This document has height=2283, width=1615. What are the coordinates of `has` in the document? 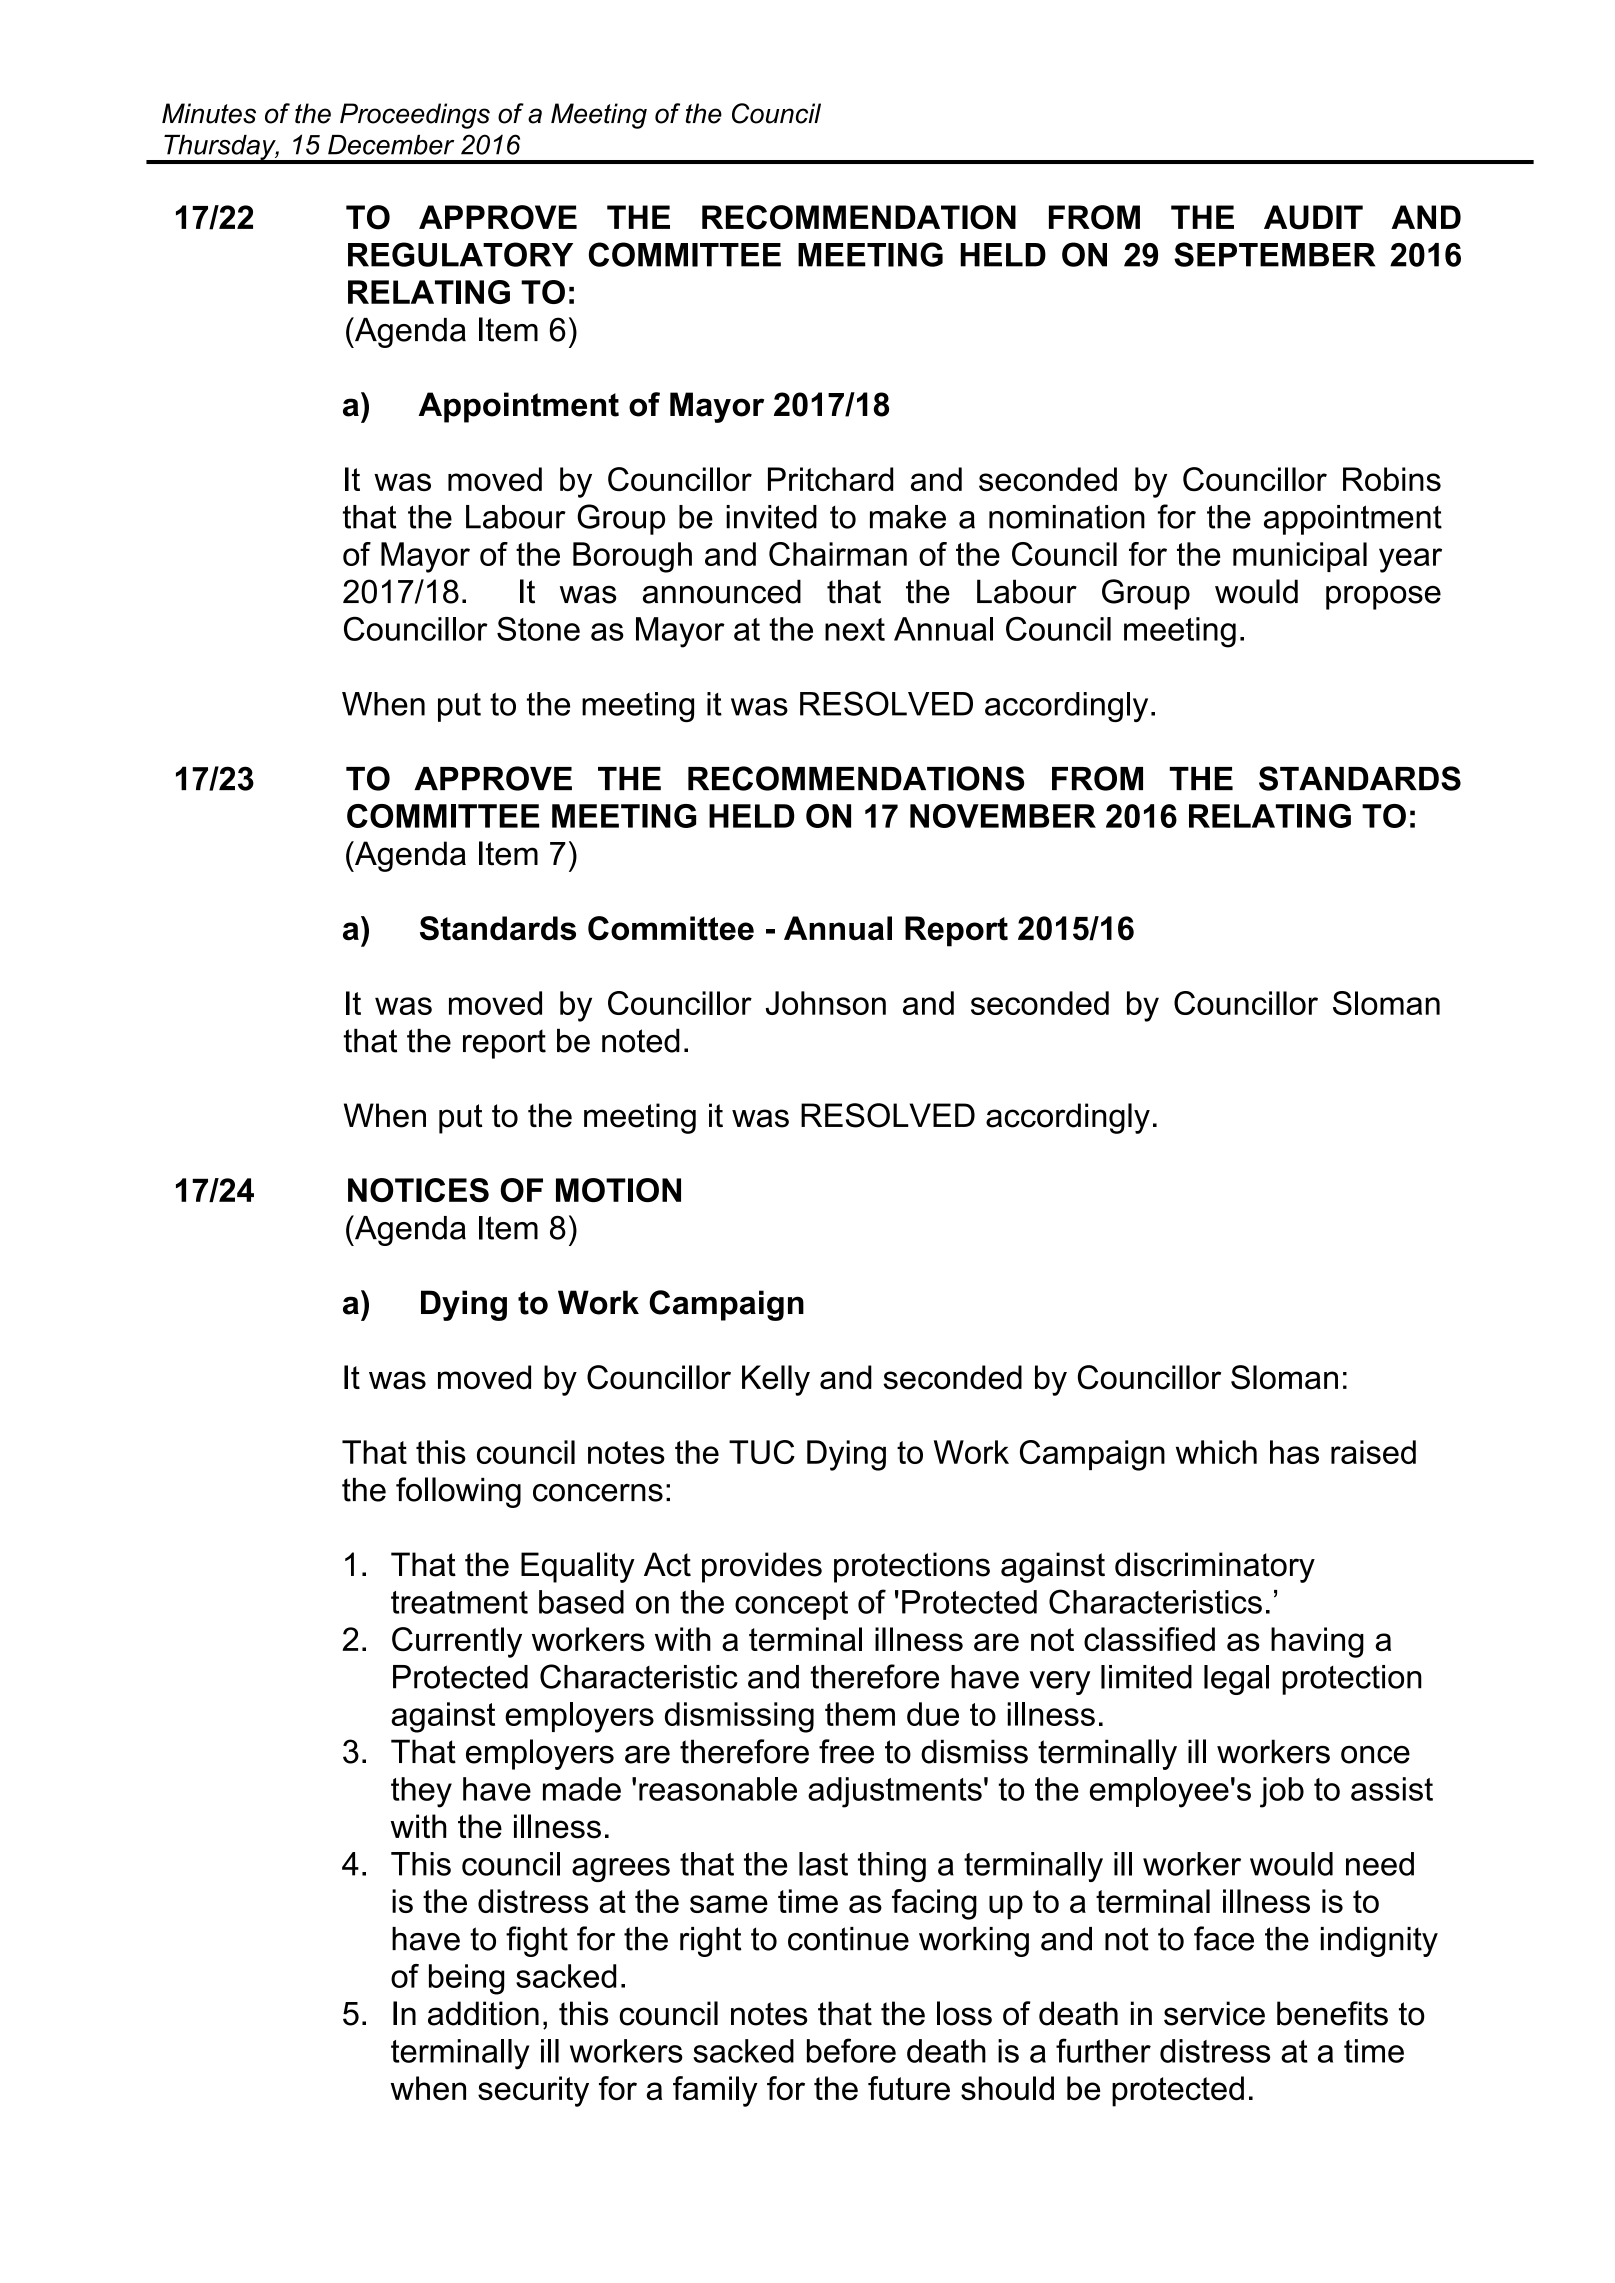 It's located at (1294, 1452).
